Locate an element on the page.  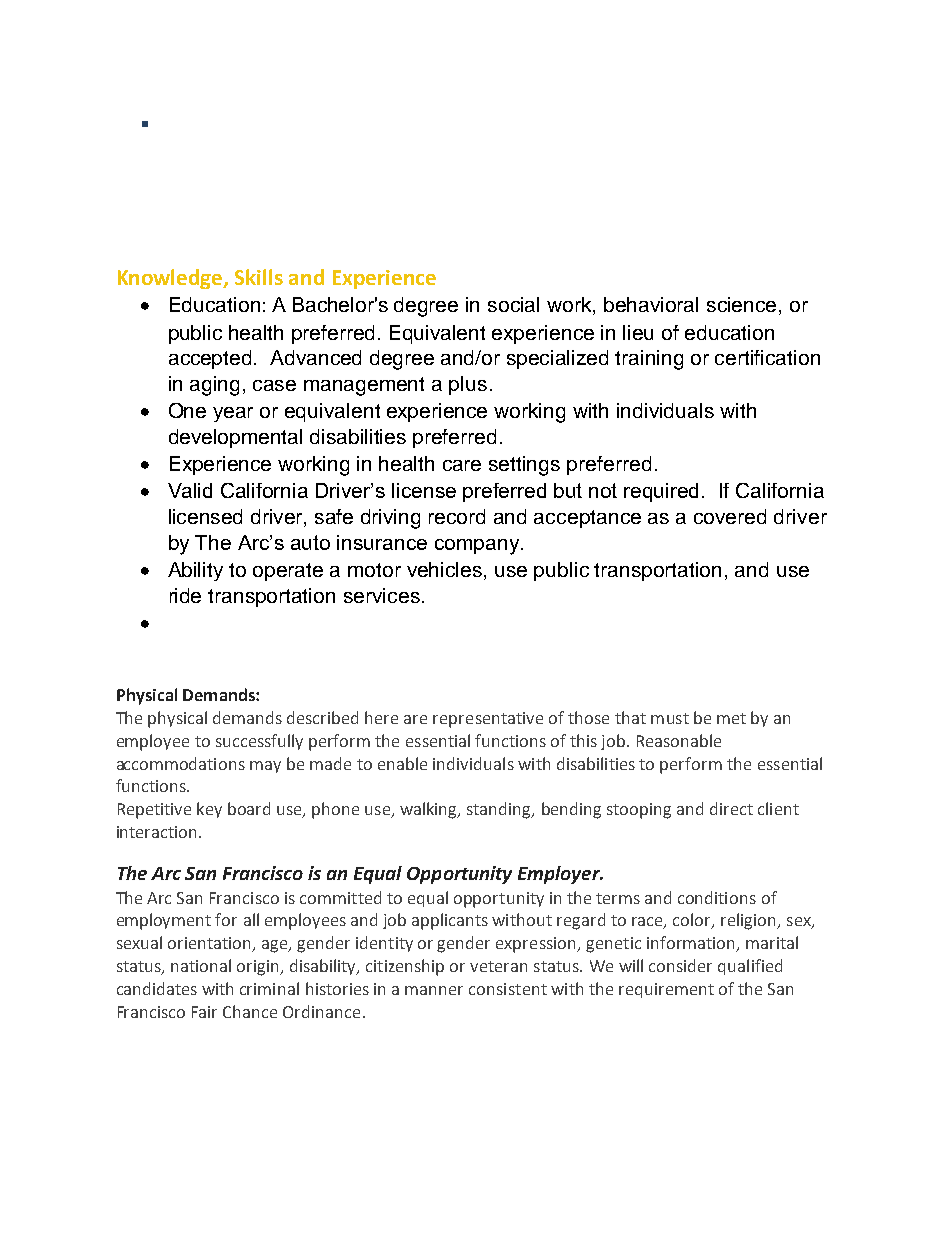
science is located at coordinates (741, 304).
